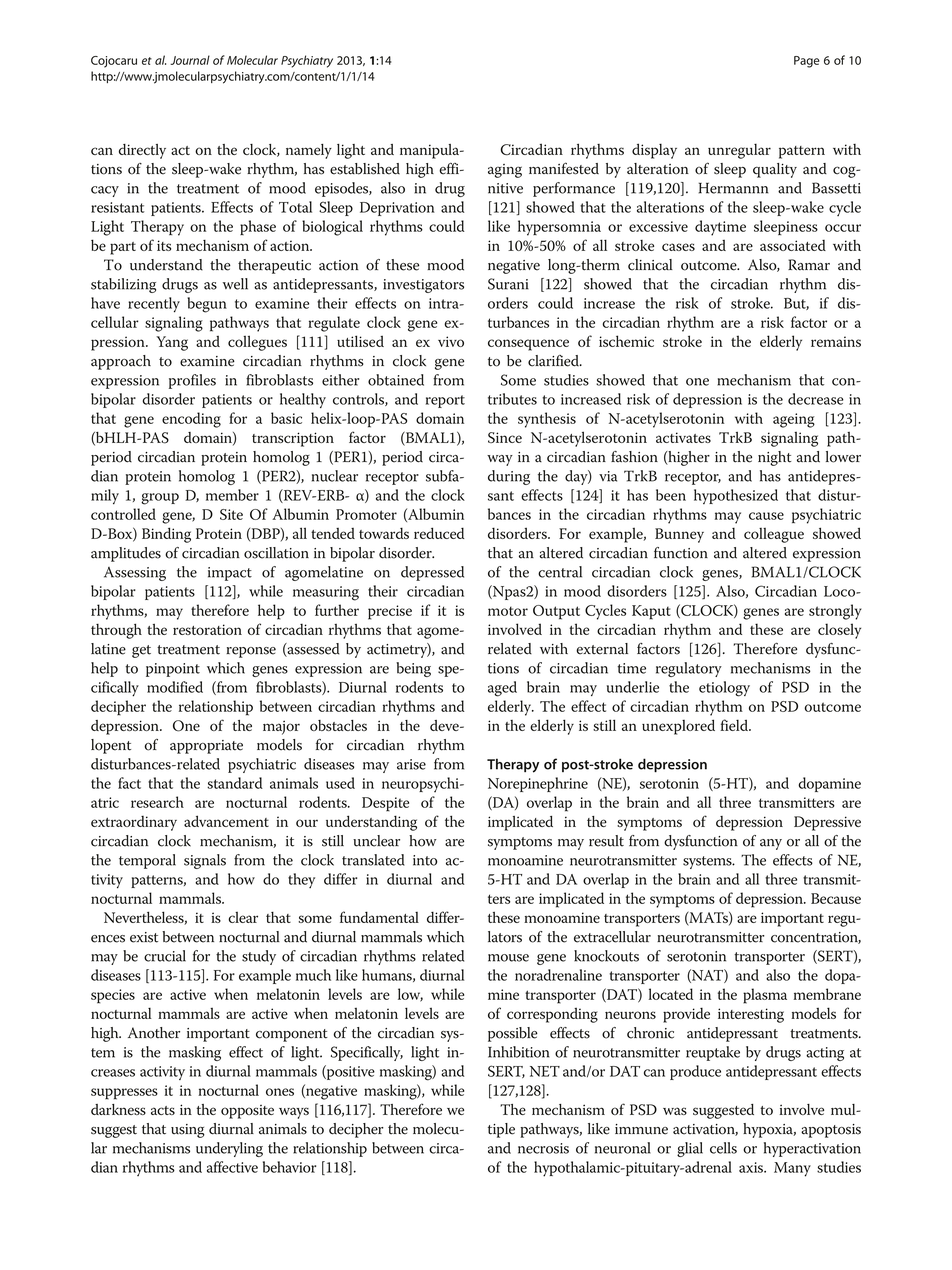  I want to click on Since, so click(505, 437).
